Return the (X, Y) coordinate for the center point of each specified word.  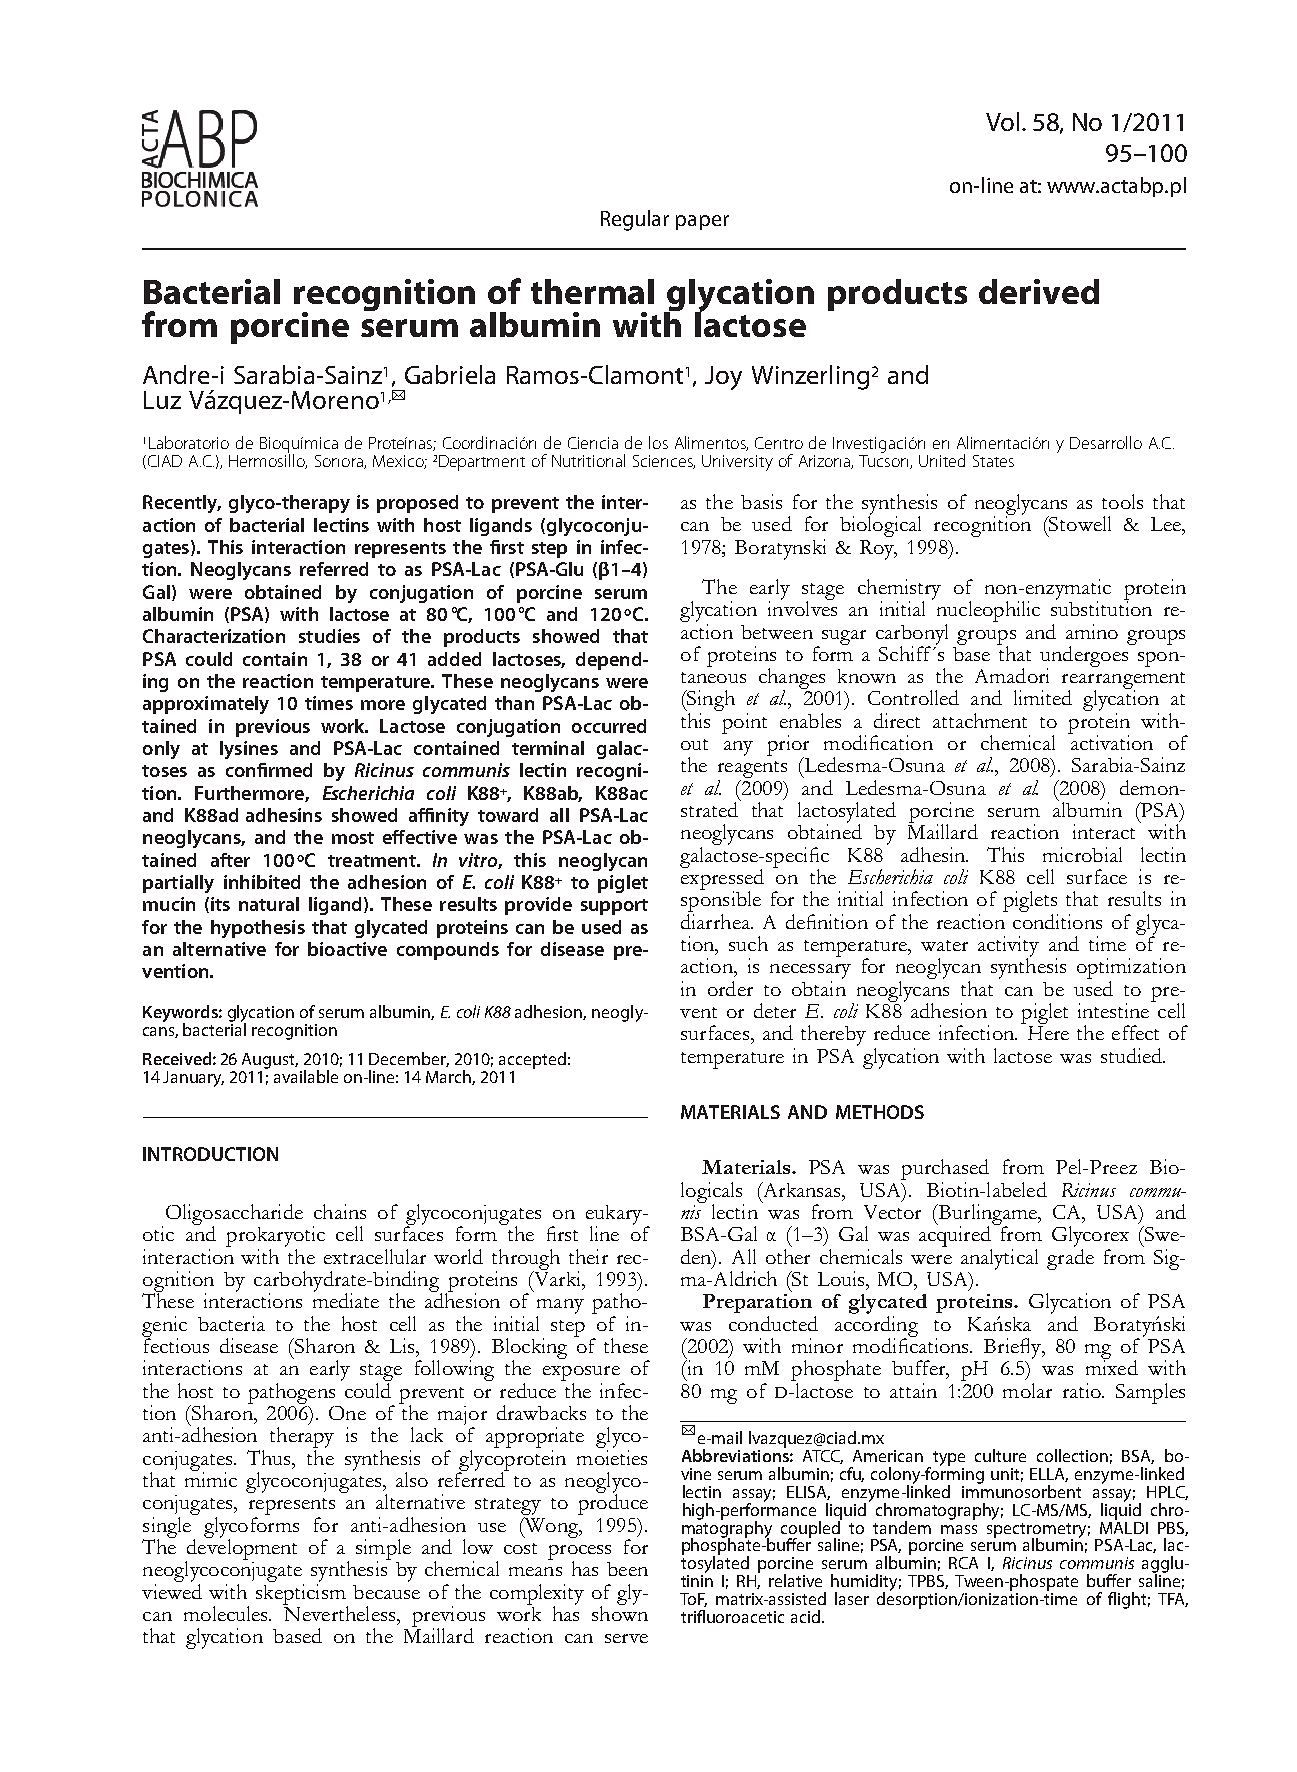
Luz (162, 400)
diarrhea (716, 920)
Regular (635, 220)
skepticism (302, 1594)
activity (1008, 947)
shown (620, 1612)
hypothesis (258, 929)
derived (1039, 291)
